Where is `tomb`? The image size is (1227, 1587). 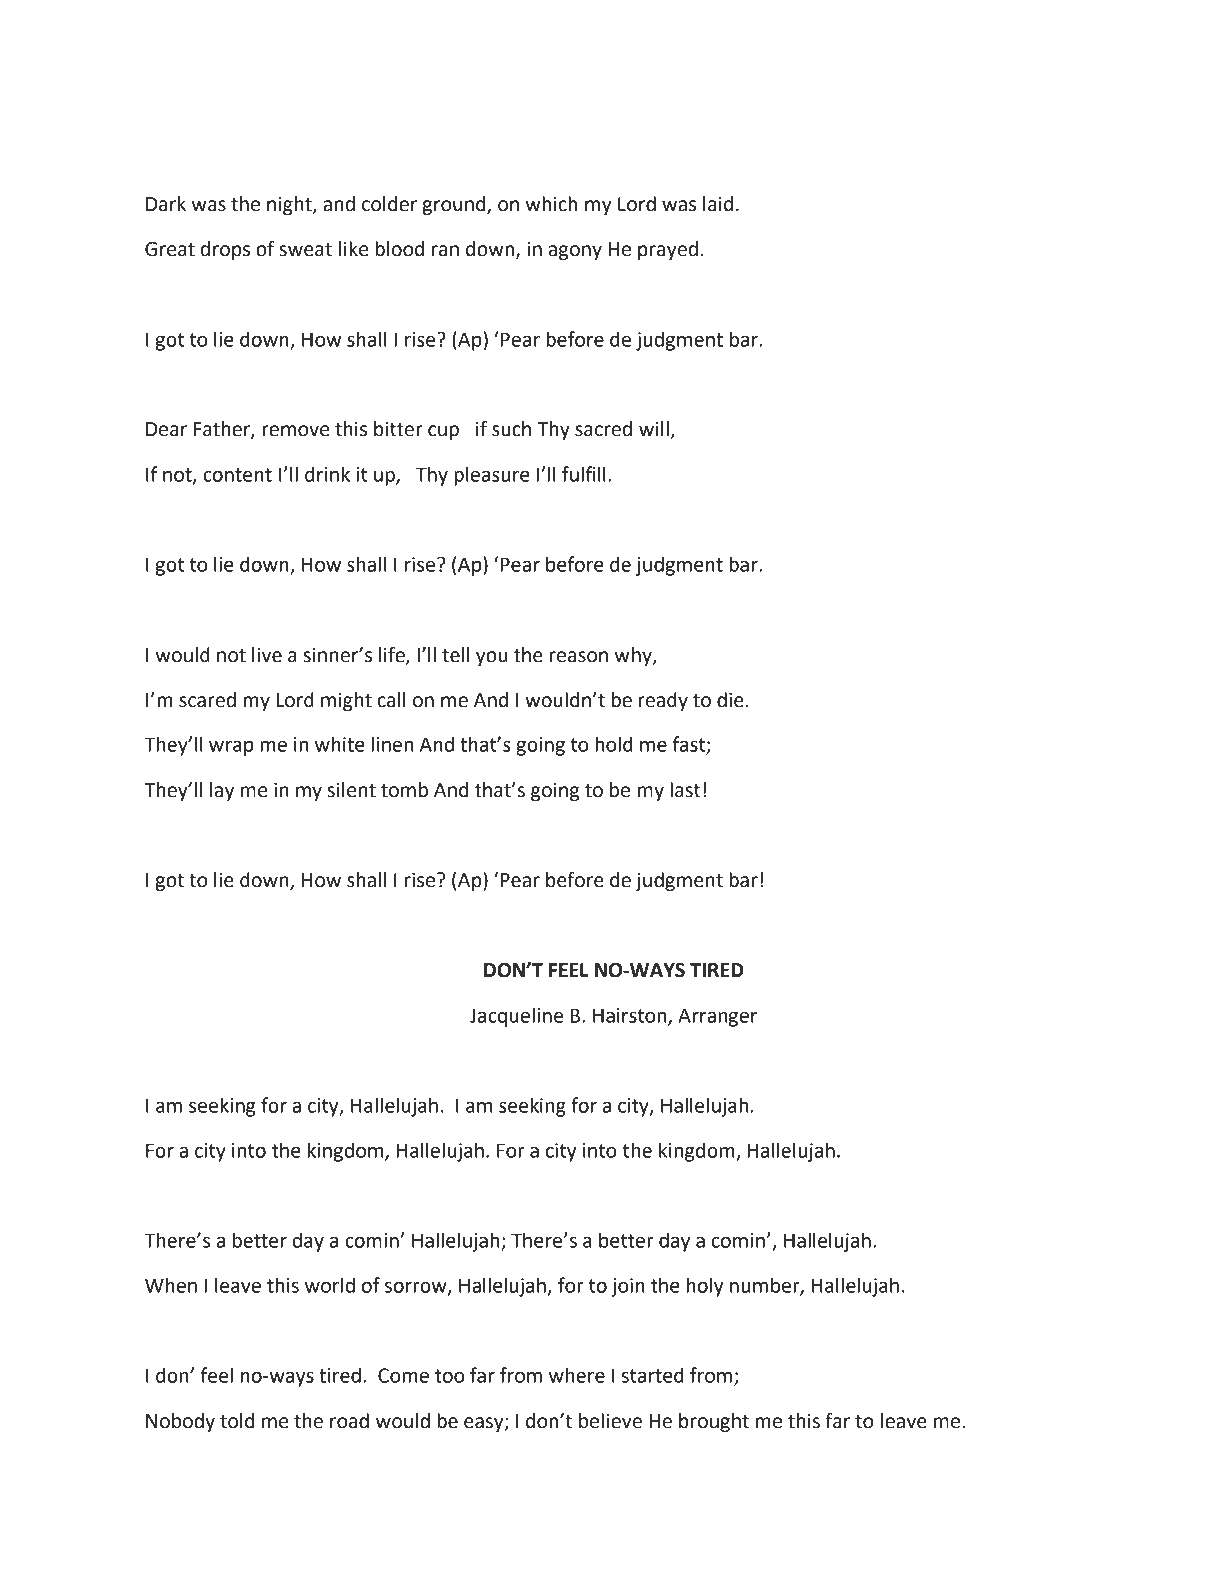
tomb is located at coordinates (404, 790).
